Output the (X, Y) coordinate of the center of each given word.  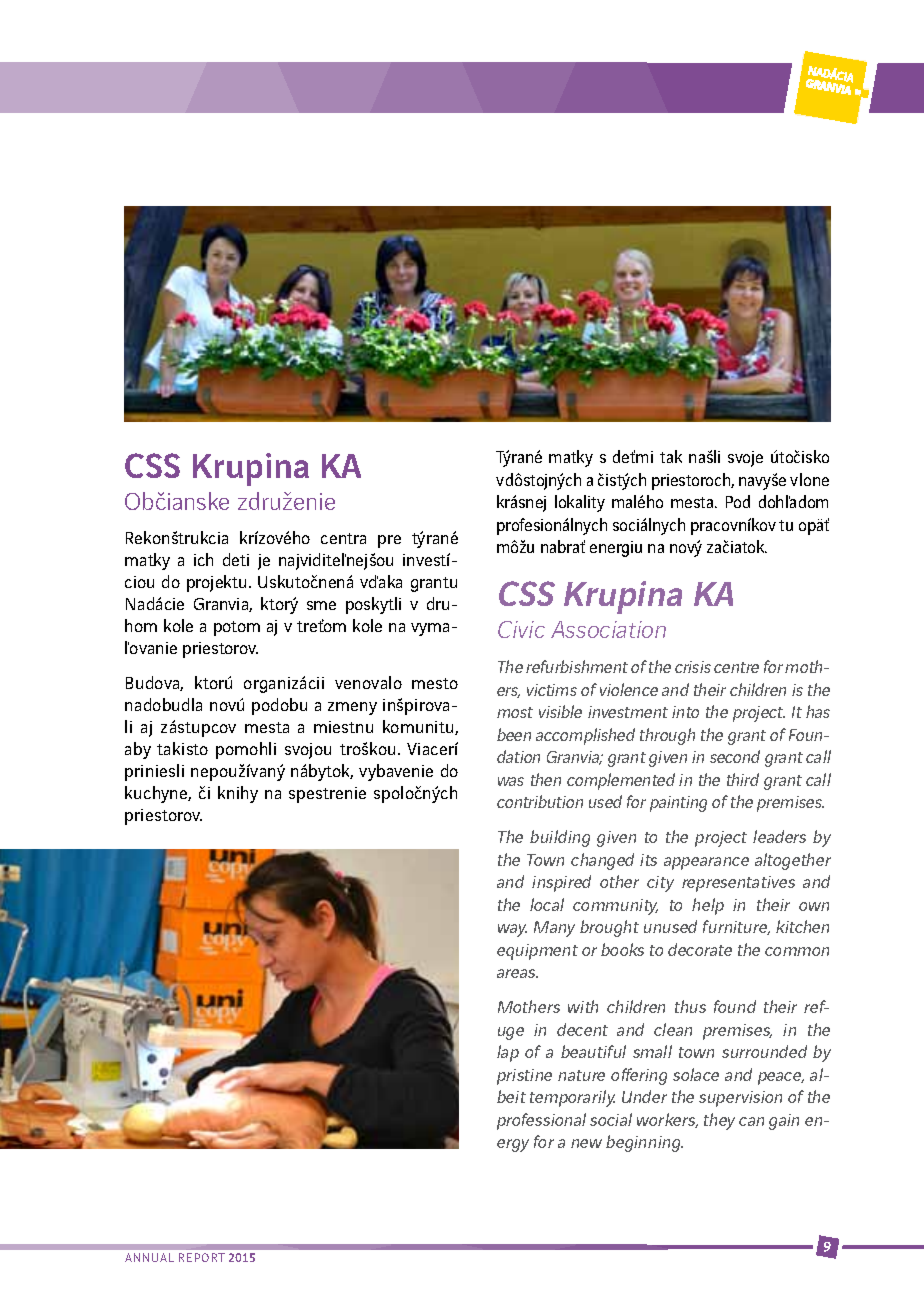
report (202, 1257)
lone (814, 479)
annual (149, 1257)
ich (203, 559)
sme (321, 605)
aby (138, 750)
